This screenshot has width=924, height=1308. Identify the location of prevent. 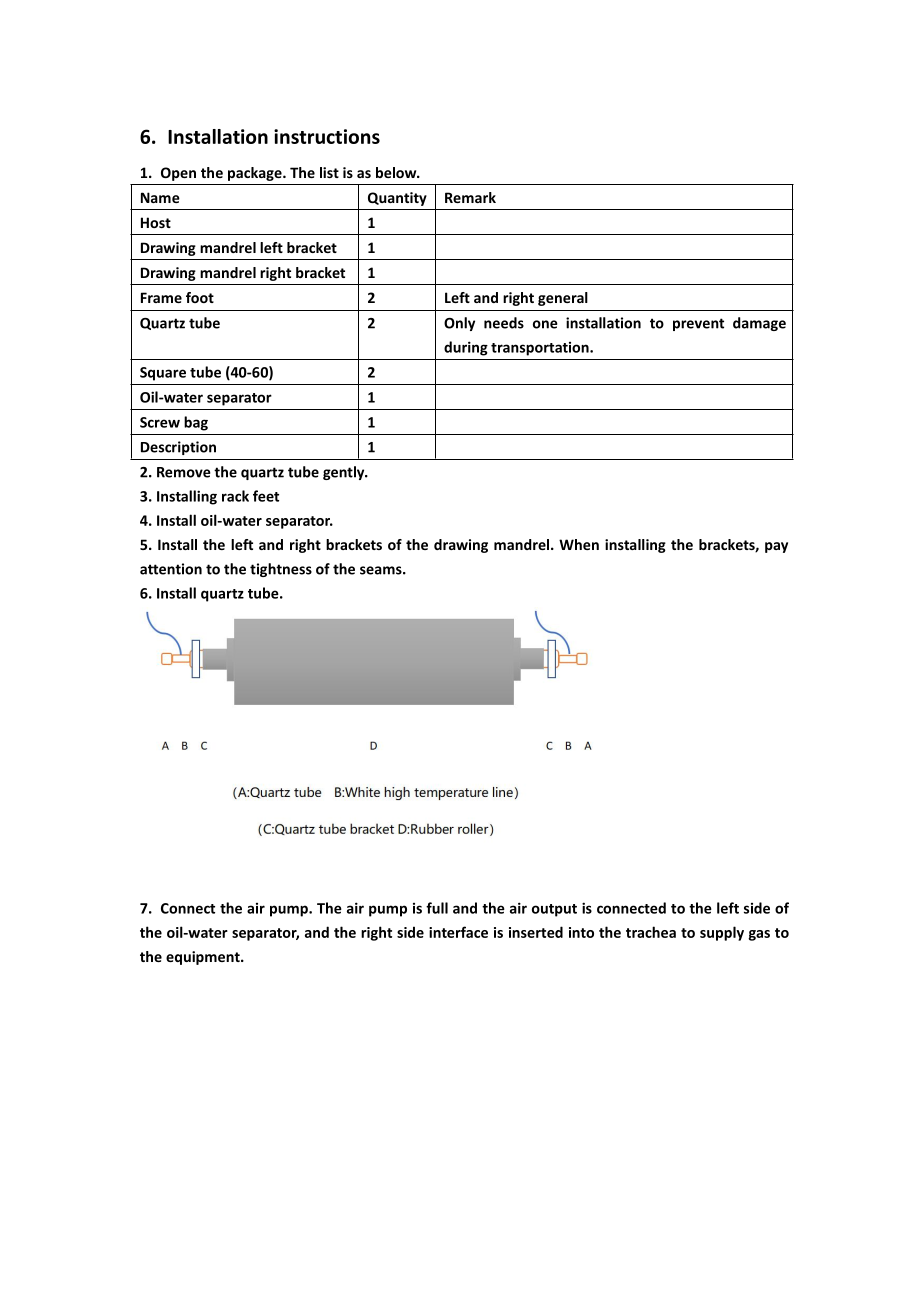
(698, 324).
